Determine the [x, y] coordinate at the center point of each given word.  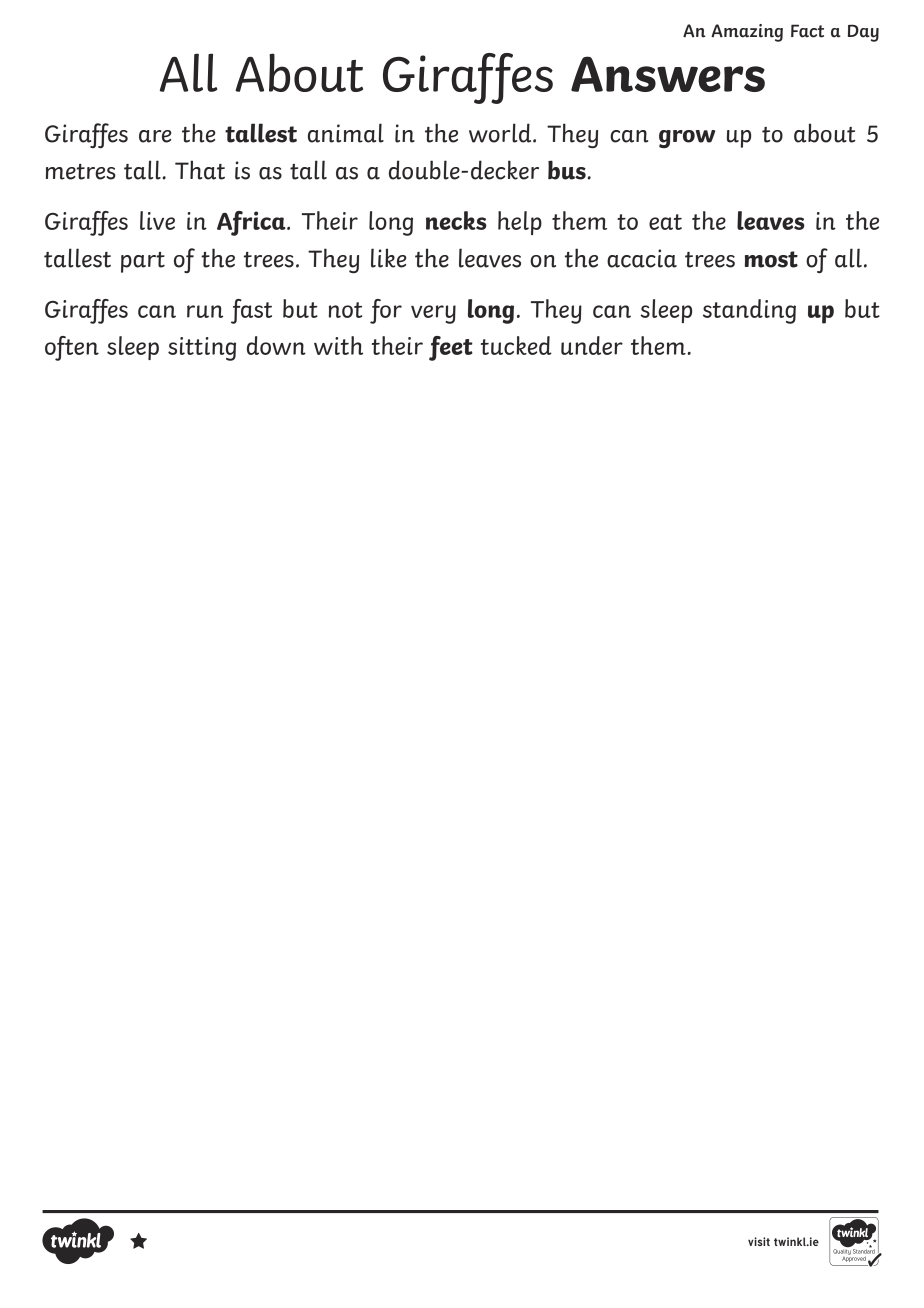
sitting [202, 349]
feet [451, 348]
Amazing [747, 33]
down [276, 345]
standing [749, 311]
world [501, 133]
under [592, 345]
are [155, 136]
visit [759, 1241]
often [72, 348]
